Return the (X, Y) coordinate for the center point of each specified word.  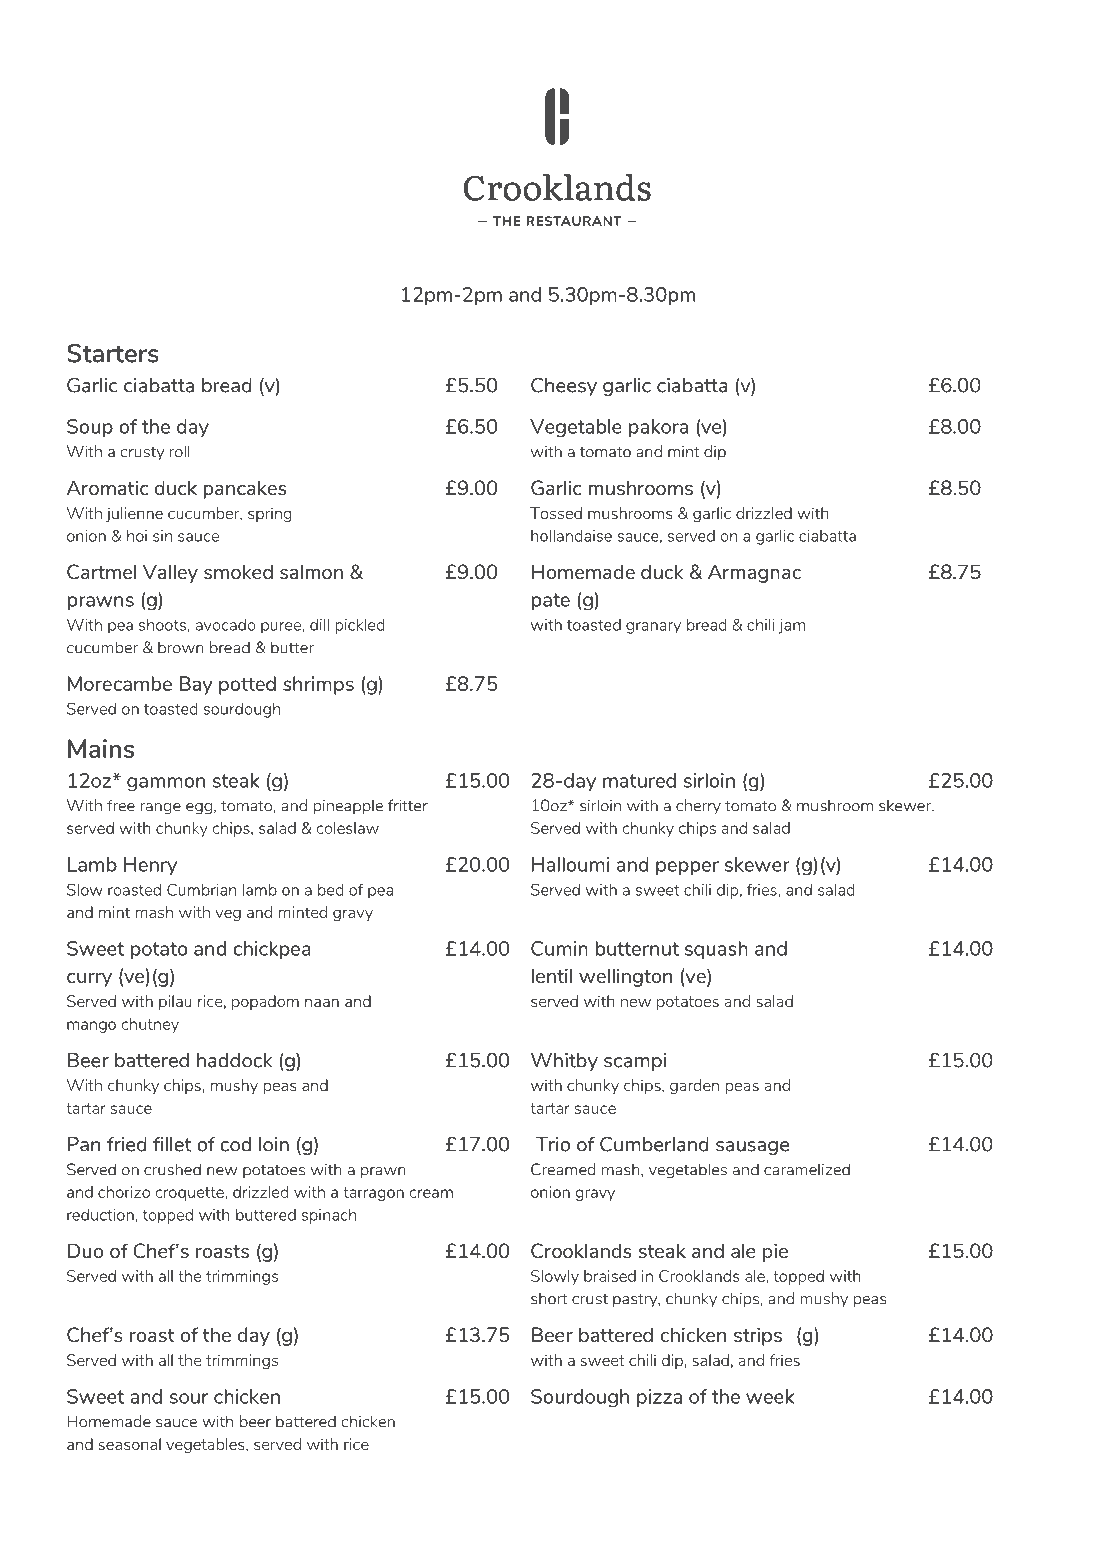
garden (694, 1086)
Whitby (564, 1062)
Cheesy (564, 386)
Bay (196, 685)
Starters (113, 353)
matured (639, 780)
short (549, 1298)
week (770, 1396)
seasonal (130, 1444)
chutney (150, 1025)
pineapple (348, 807)
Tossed (556, 513)
